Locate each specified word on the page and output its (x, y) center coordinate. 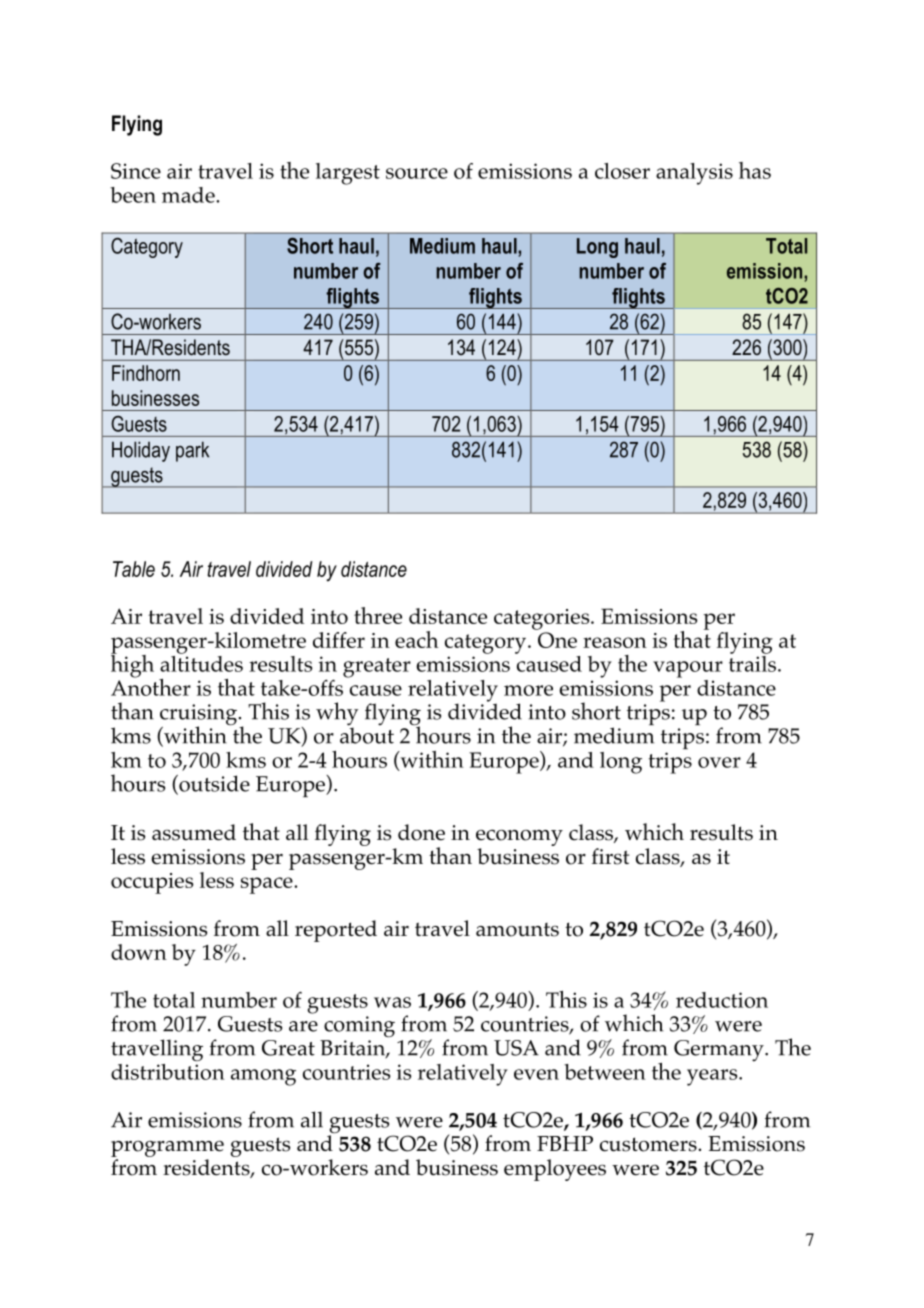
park (192, 451)
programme (167, 1149)
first (610, 856)
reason (615, 642)
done (421, 832)
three (378, 615)
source (417, 173)
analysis (694, 174)
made (189, 195)
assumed (194, 832)
